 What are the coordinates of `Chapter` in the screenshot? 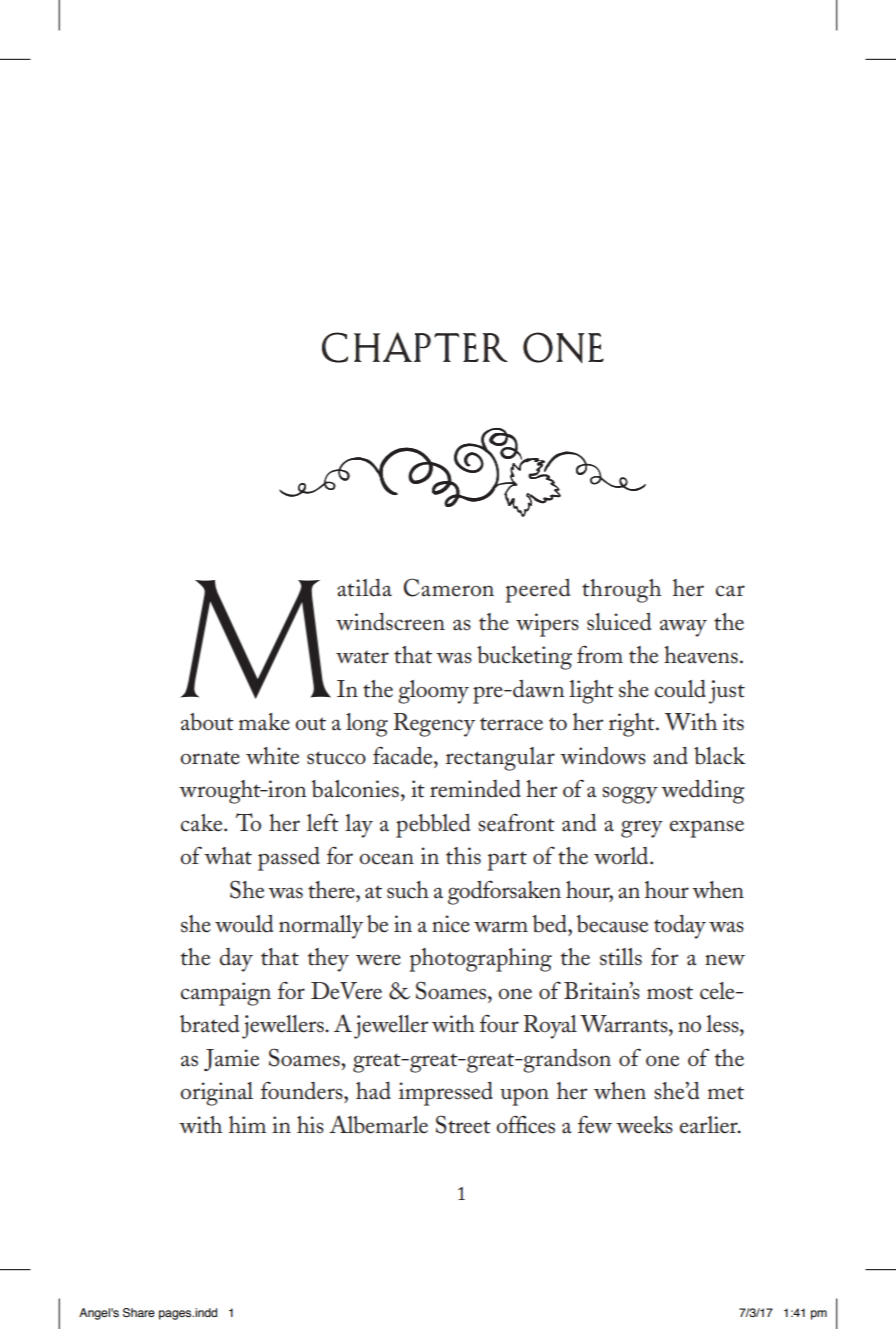 It's located at (415, 347).
